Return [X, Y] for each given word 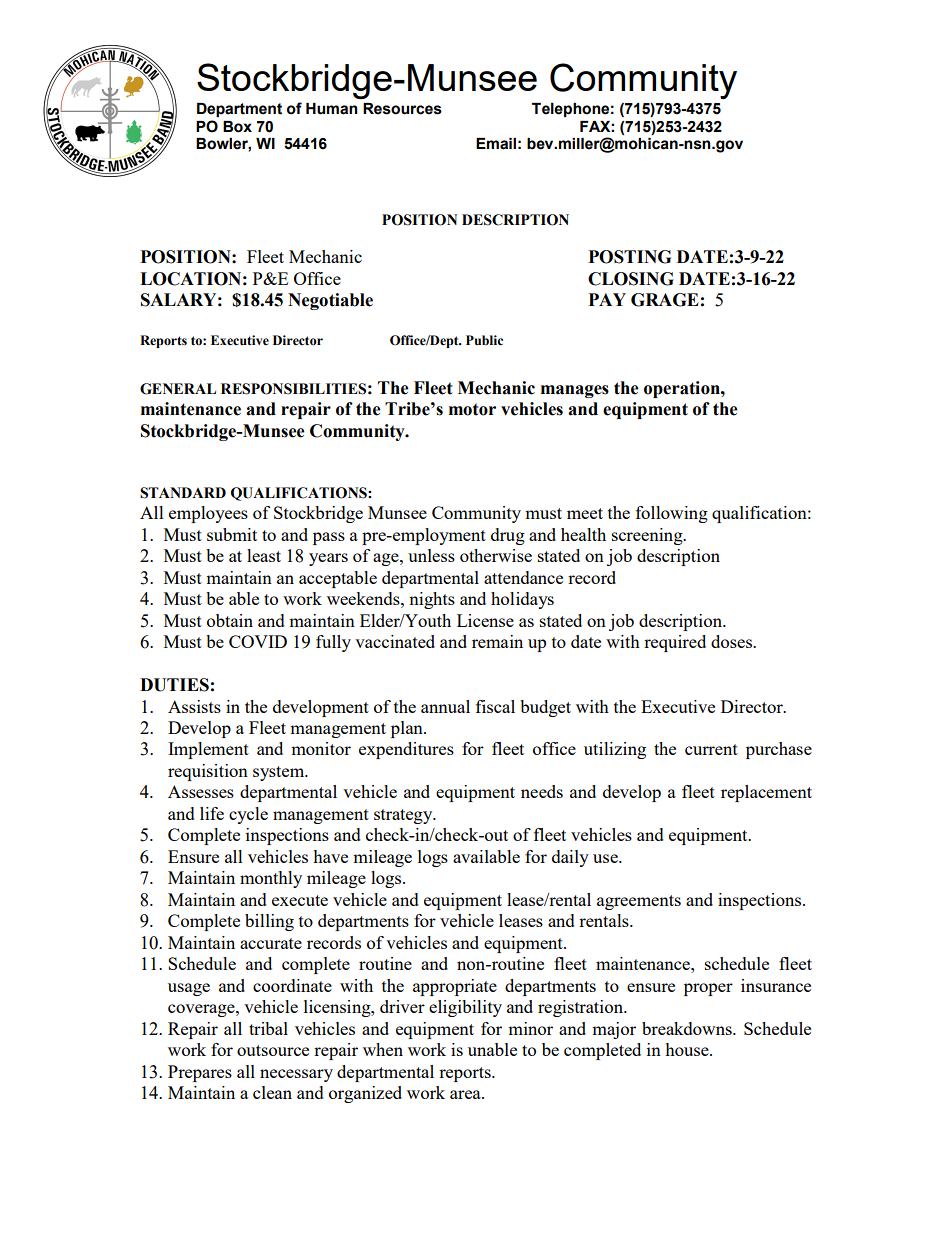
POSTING [630, 257]
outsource [273, 1050]
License [485, 620]
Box [237, 127]
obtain [230, 620]
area [466, 1094]
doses [732, 641]
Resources [402, 109]
